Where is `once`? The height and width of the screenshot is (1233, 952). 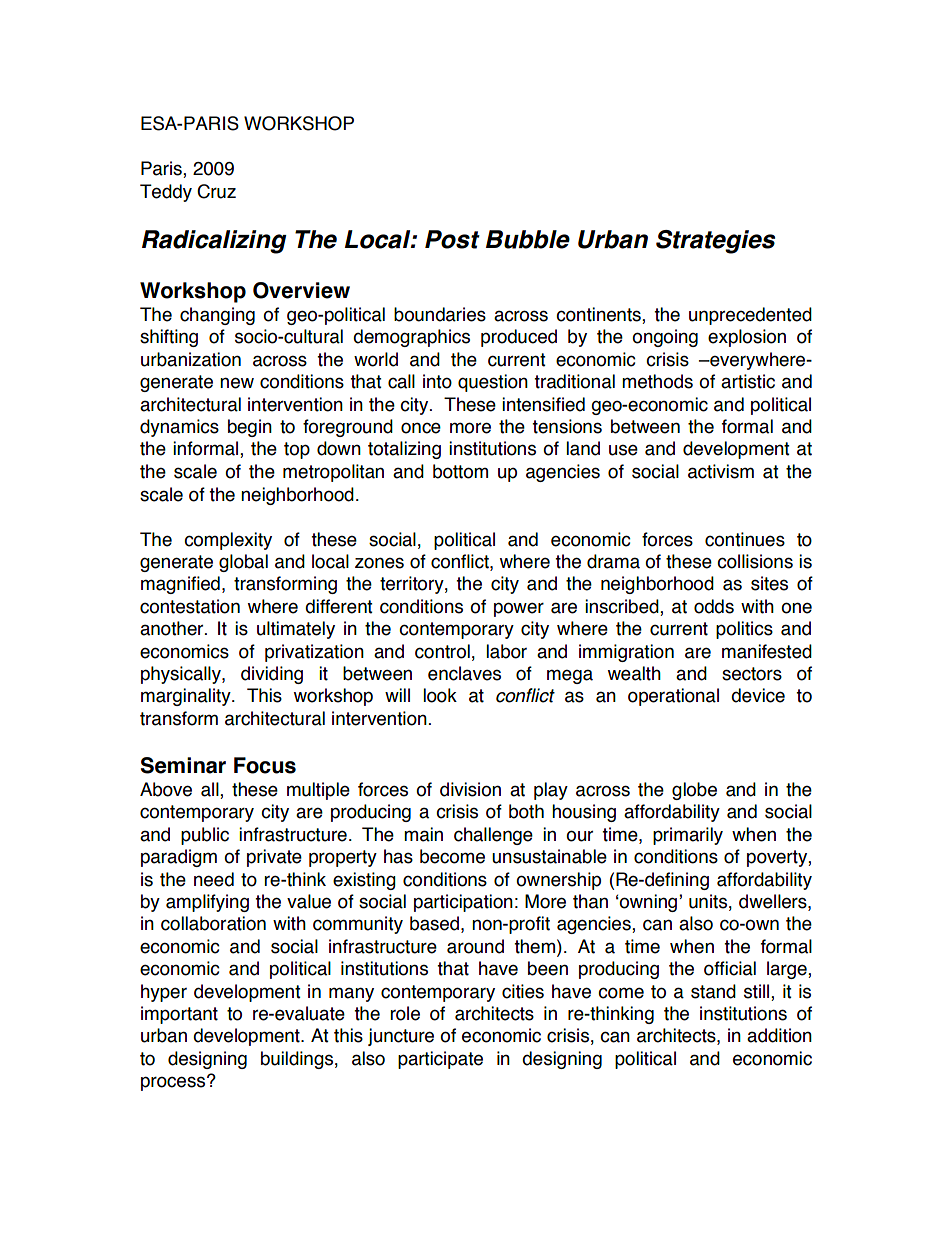 once is located at coordinates (421, 428).
